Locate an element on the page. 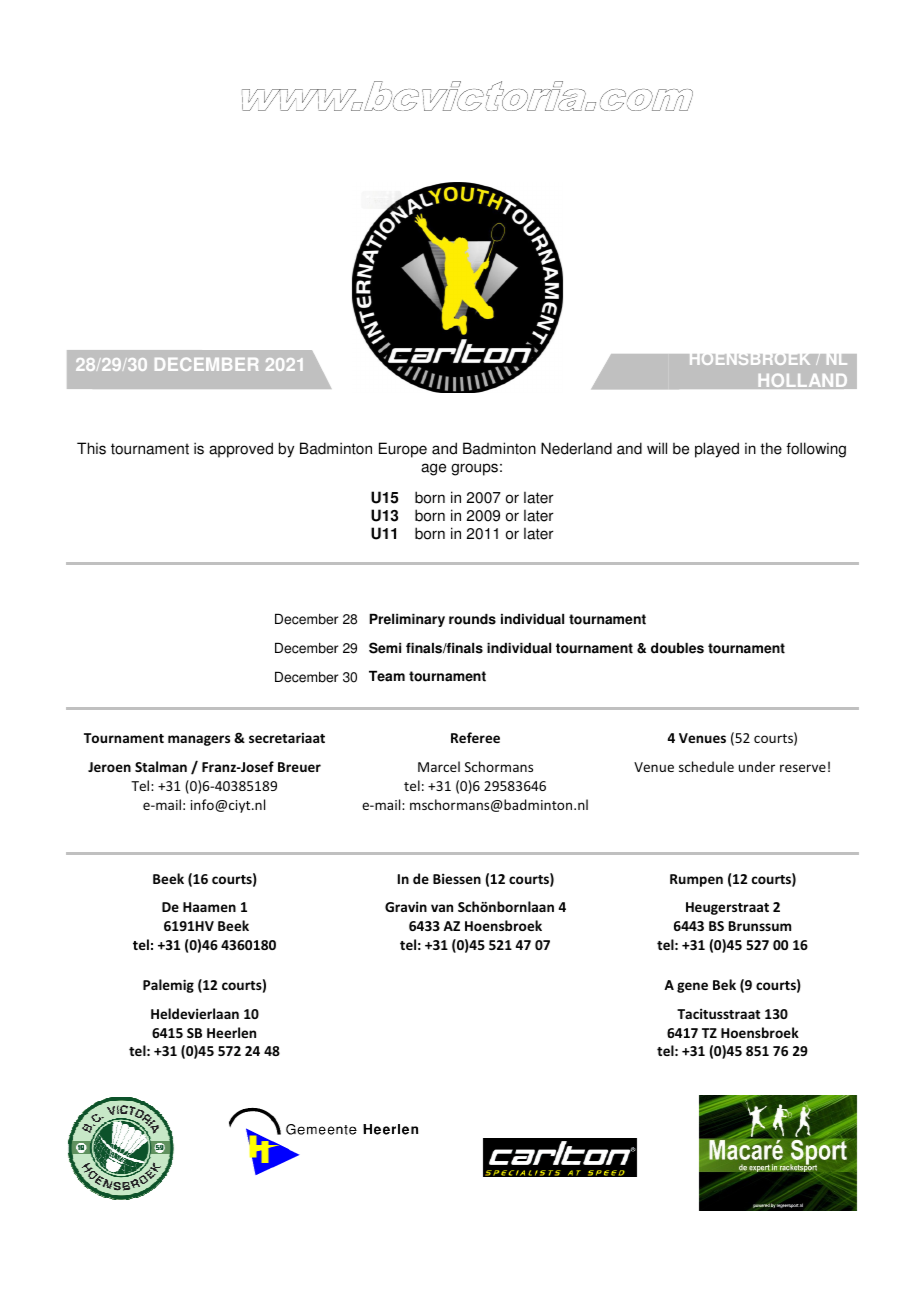  Preliminary is located at coordinates (407, 620).
